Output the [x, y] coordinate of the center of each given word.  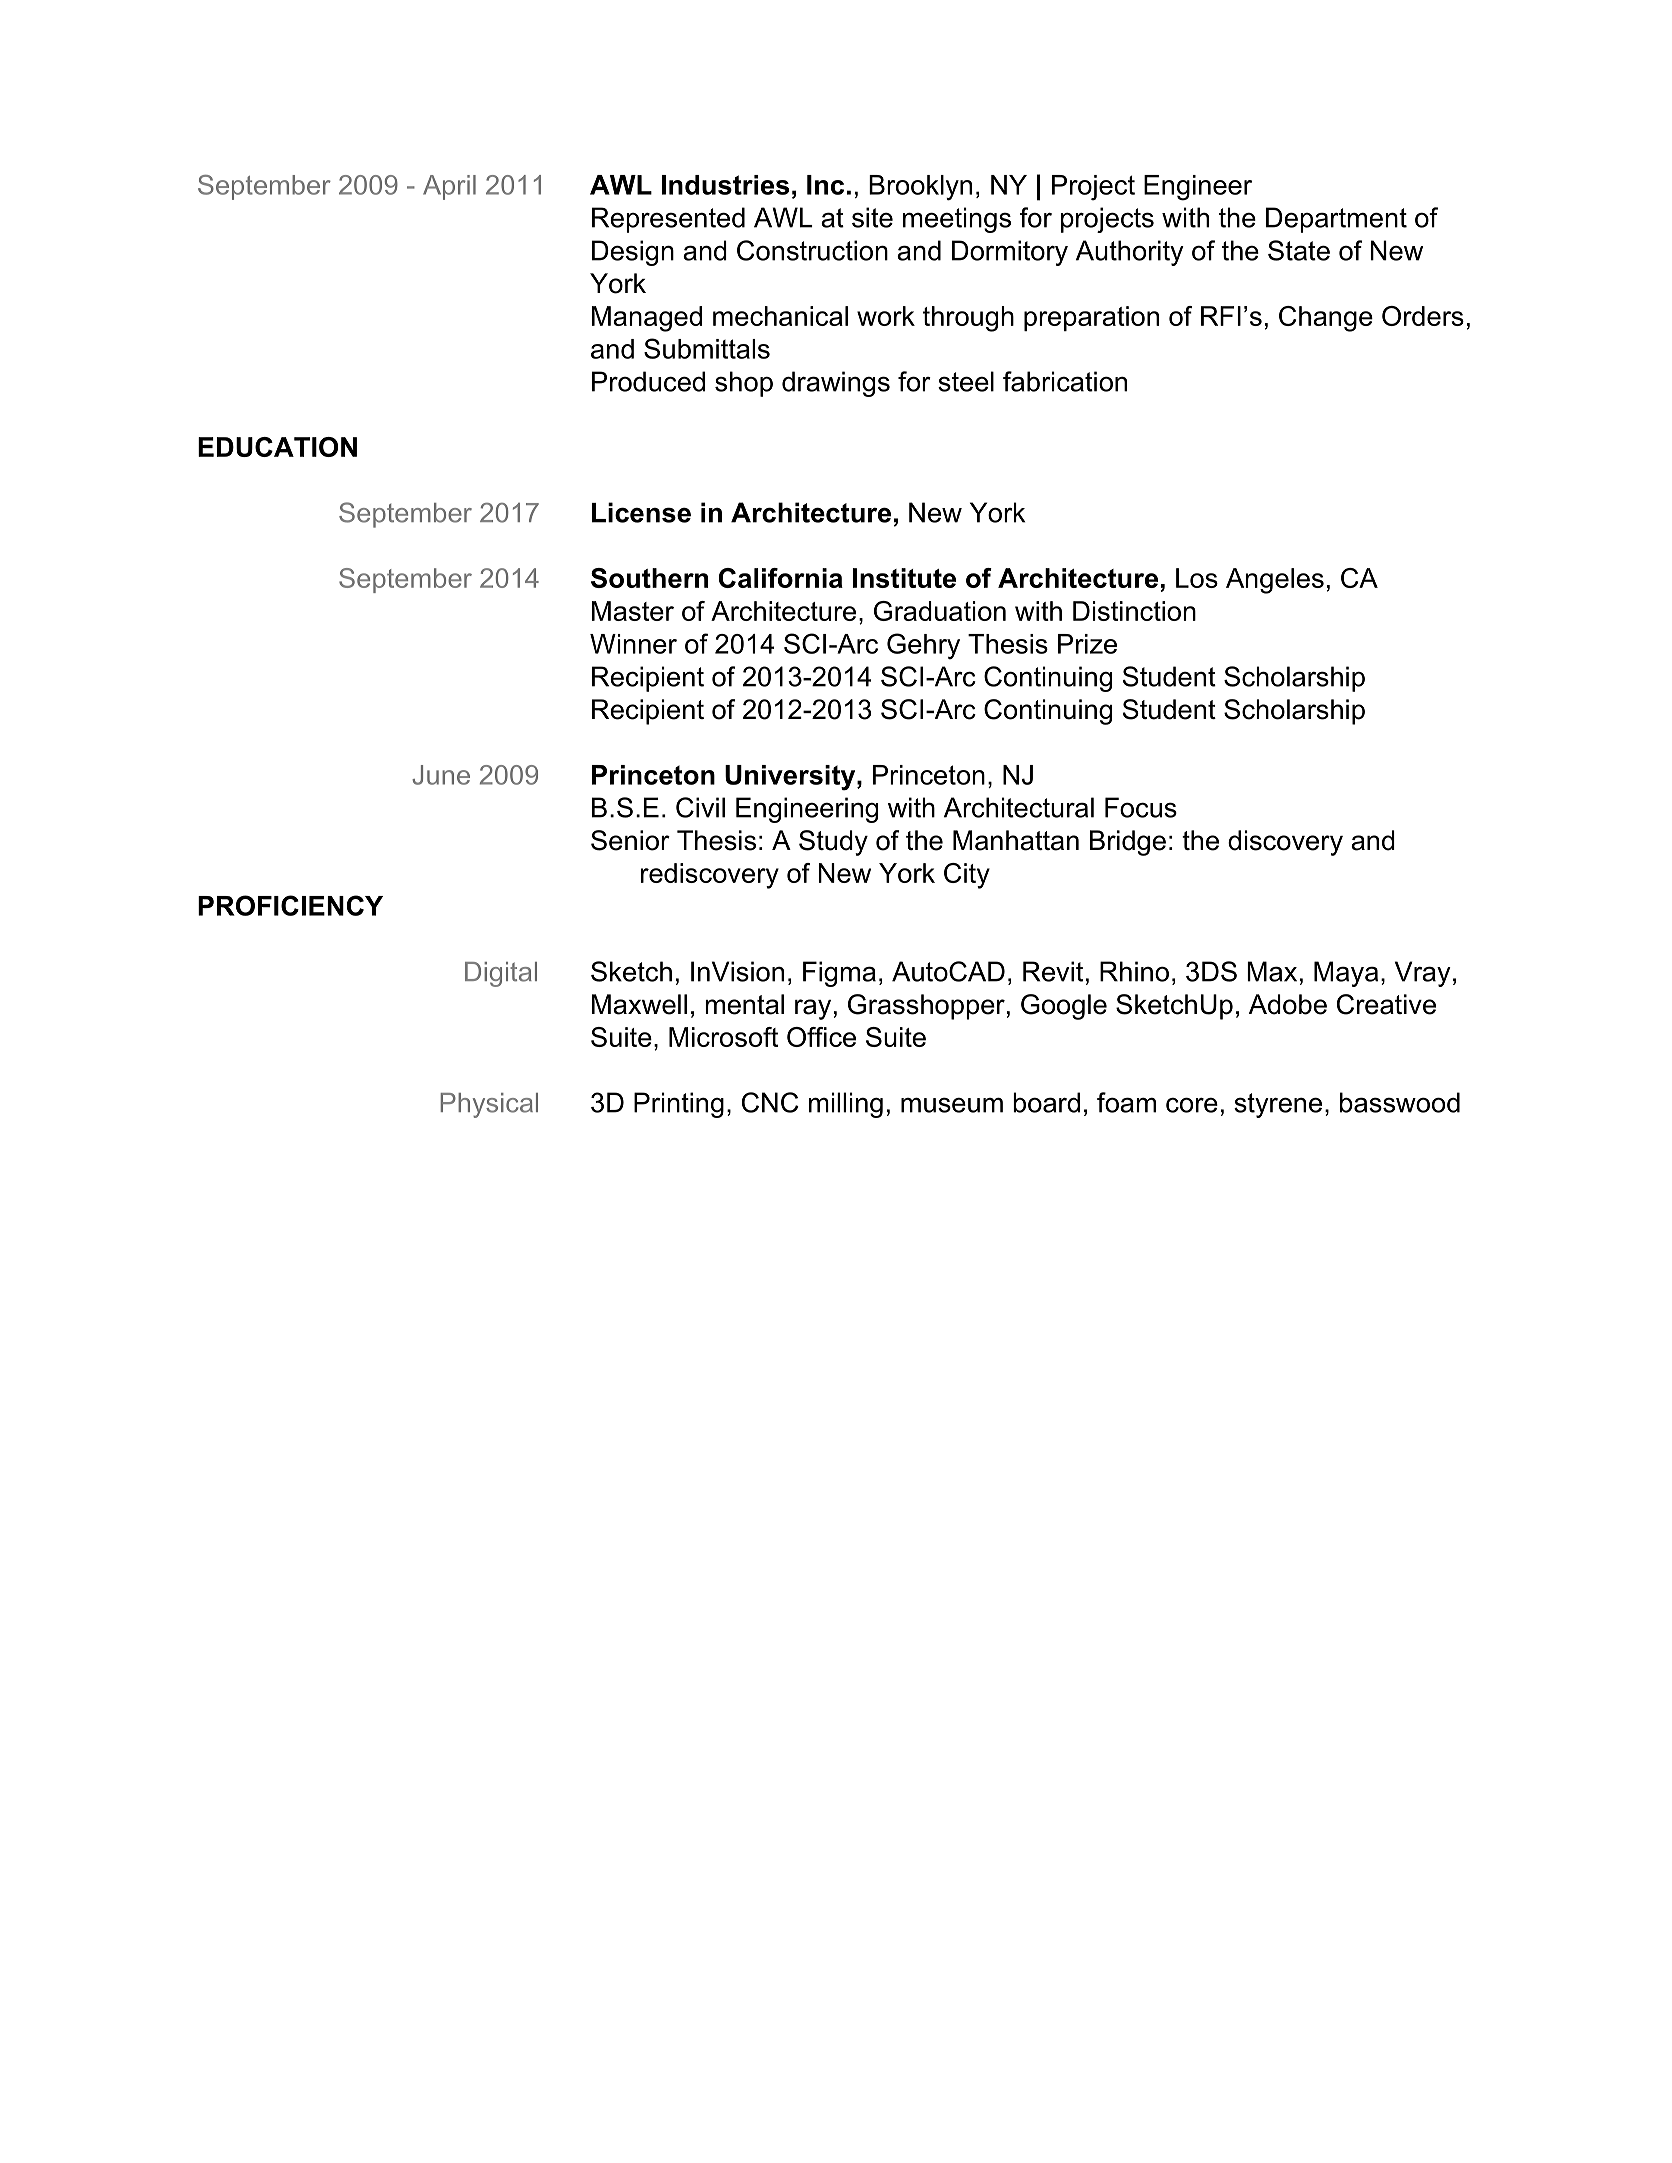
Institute [904, 578]
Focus [1141, 807]
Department [1336, 220]
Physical [489, 1105]
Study [833, 843]
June [441, 775]
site [872, 217]
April [449, 187]
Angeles [1275, 581]
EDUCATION [277, 447]
